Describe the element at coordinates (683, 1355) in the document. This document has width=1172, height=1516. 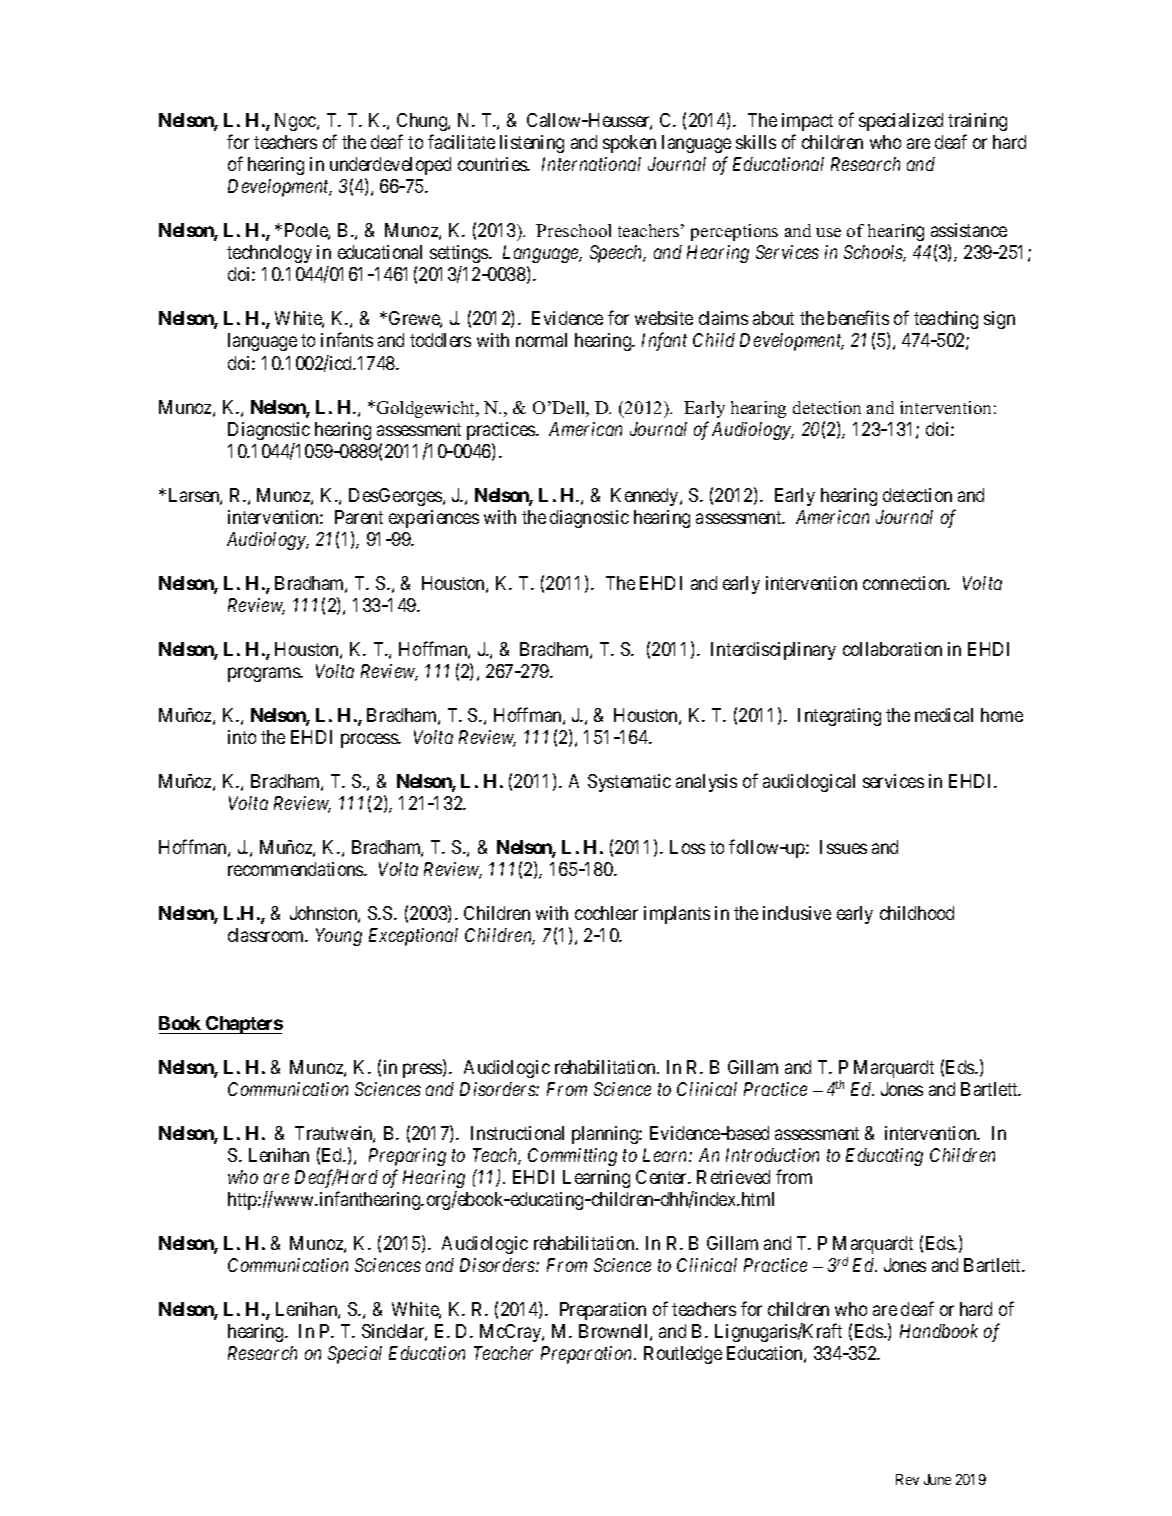
I see `Routledge` at that location.
